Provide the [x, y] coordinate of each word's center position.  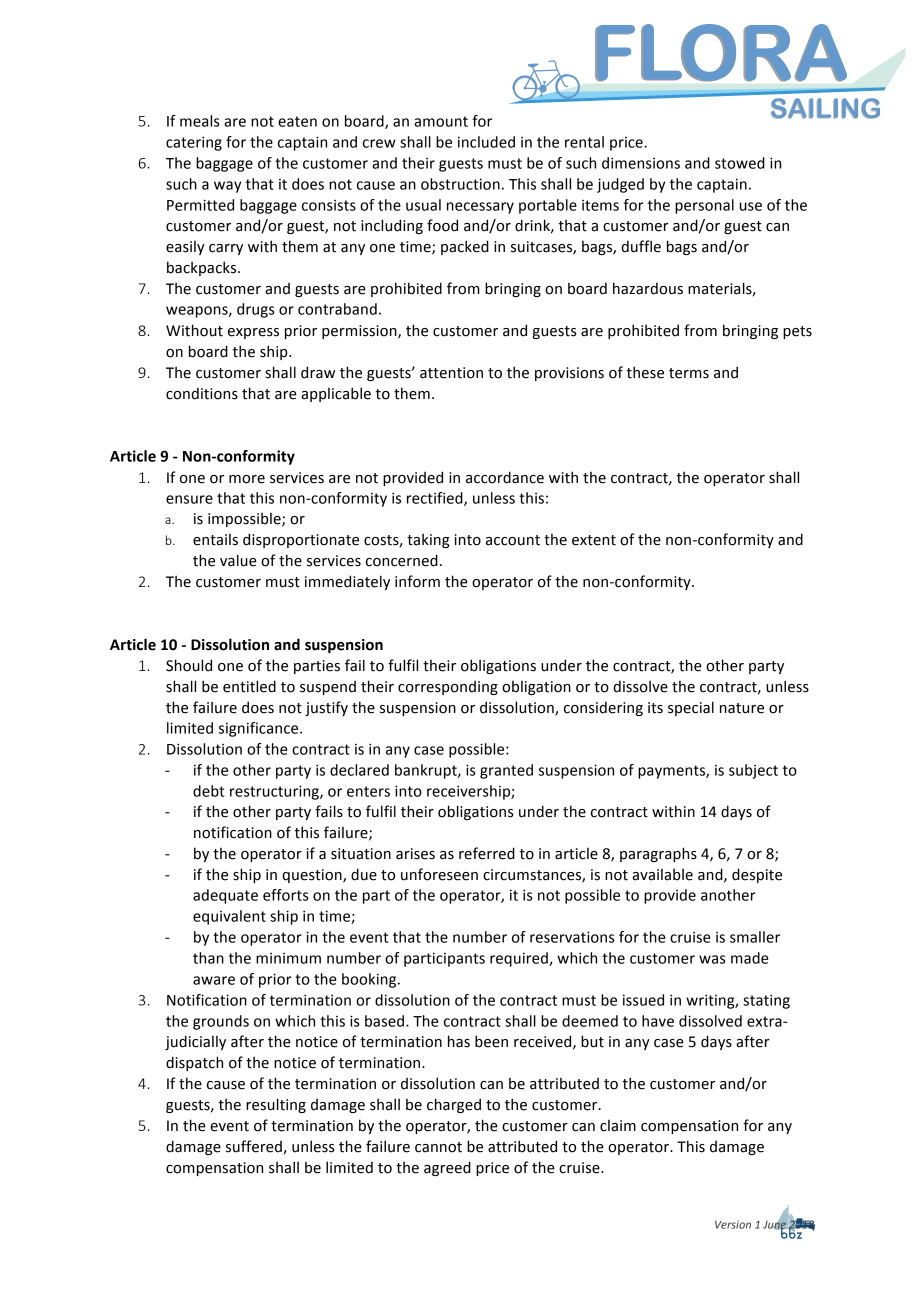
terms [689, 373]
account [513, 540]
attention [451, 373]
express [253, 333]
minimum [288, 958]
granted [506, 771]
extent [594, 540]
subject [753, 771]
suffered [255, 1147]
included [486, 142]
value [238, 560]
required [520, 959]
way [227, 187]
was [712, 959]
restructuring [275, 792]
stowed [740, 163]
